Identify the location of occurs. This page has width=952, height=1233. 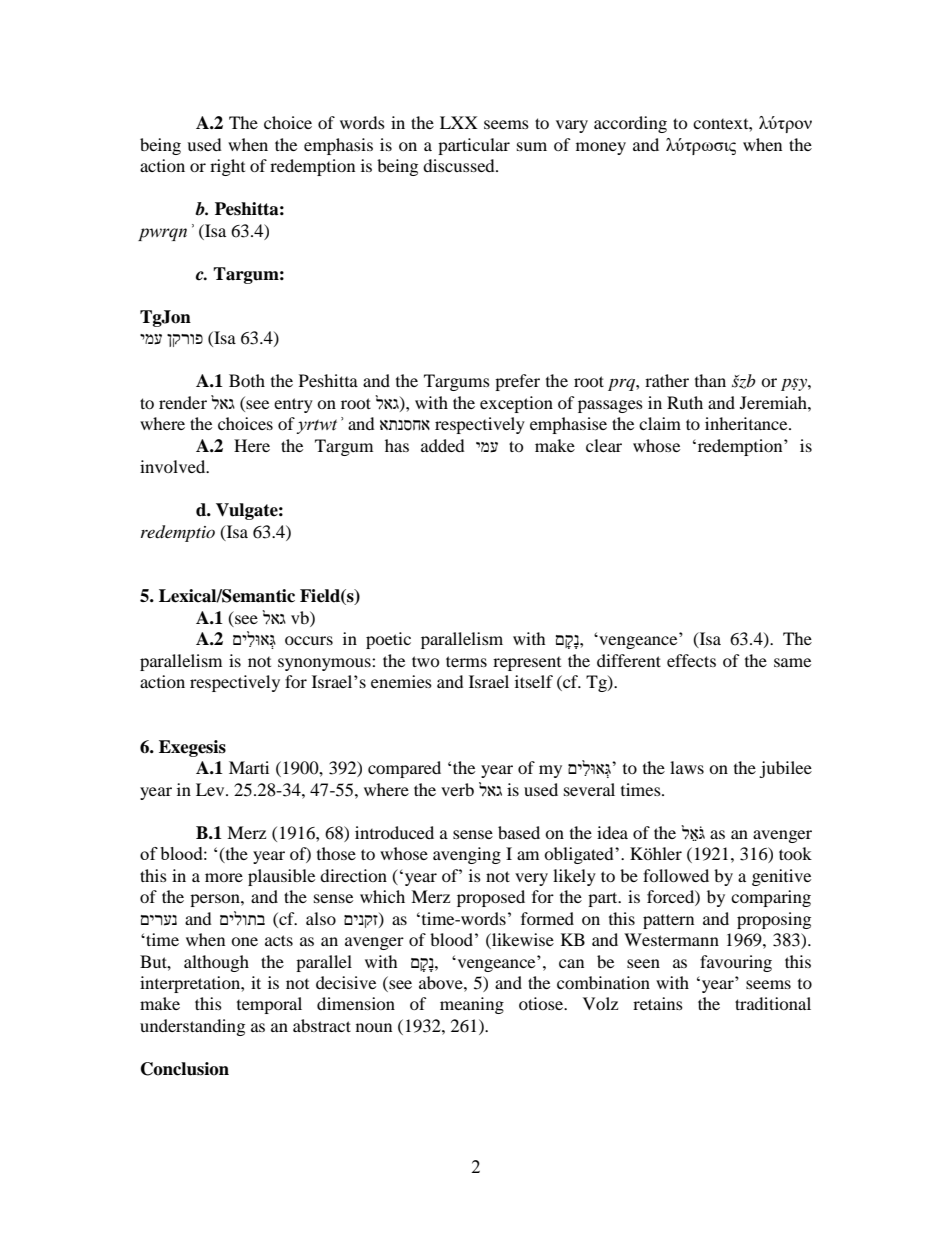
(309, 640).
